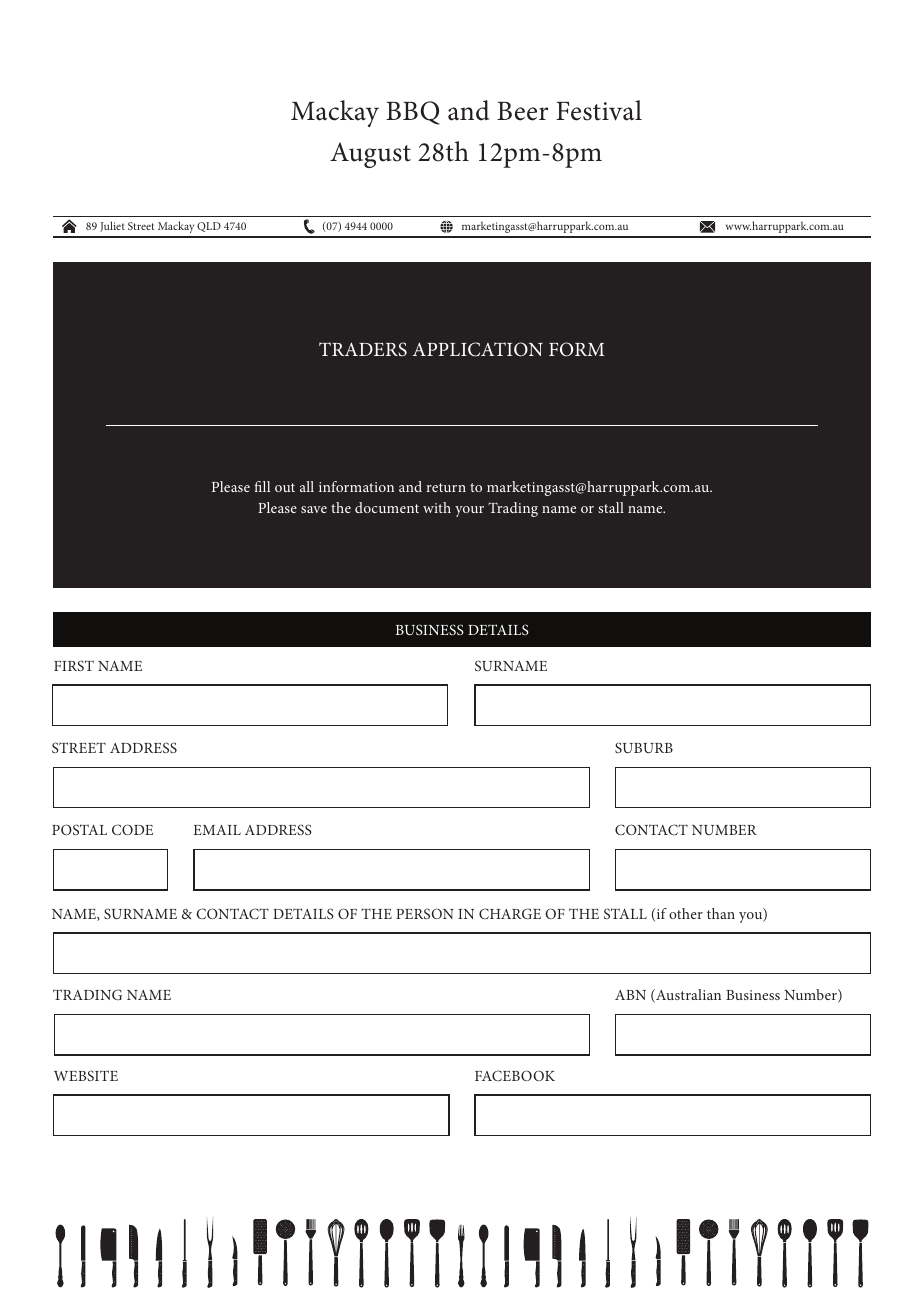 The height and width of the screenshot is (1308, 924). What do you see at coordinates (209, 227) in the screenshot?
I see `QLD` at bounding box center [209, 227].
